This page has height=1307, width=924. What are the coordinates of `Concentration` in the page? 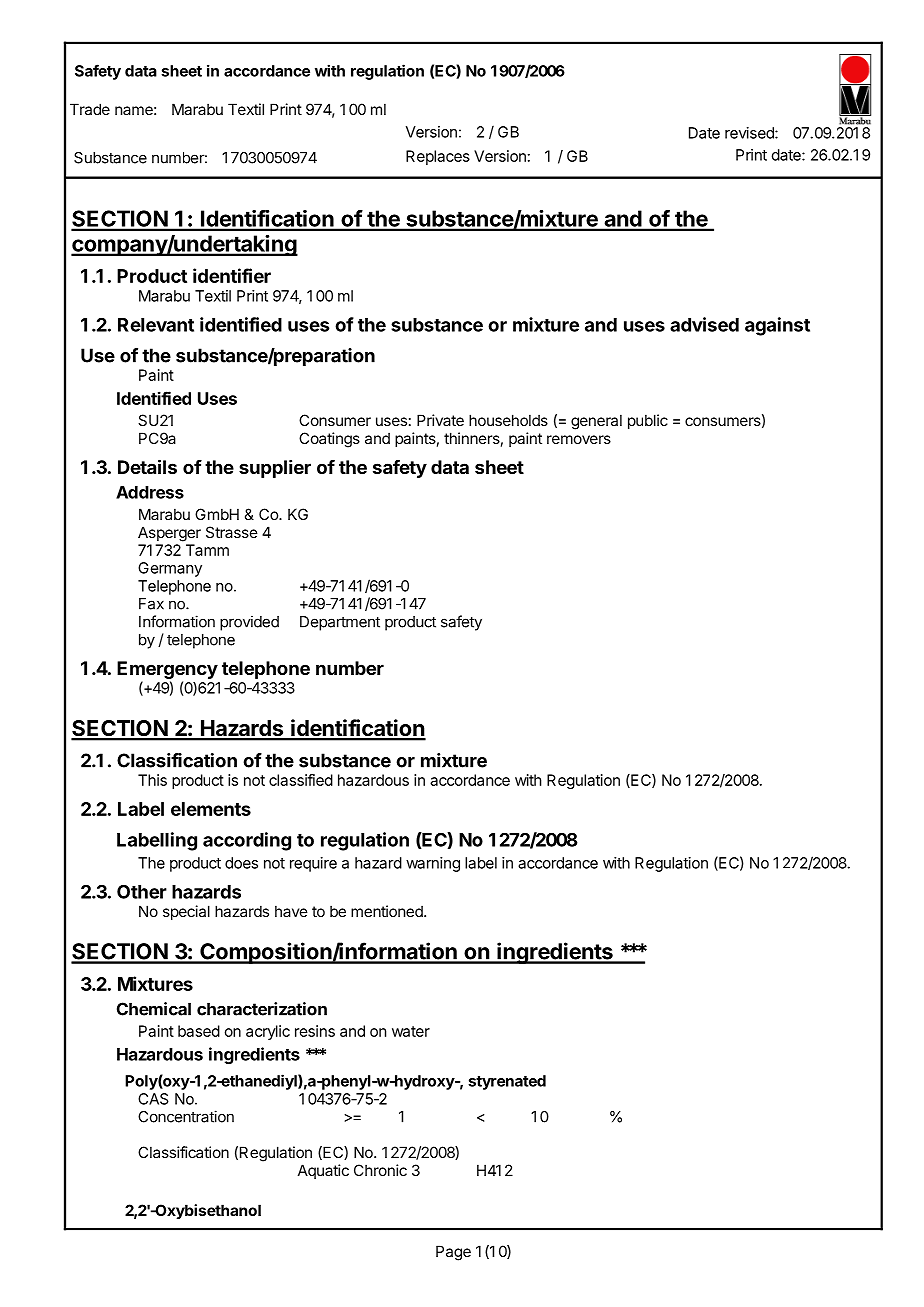 It's located at (186, 1116).
